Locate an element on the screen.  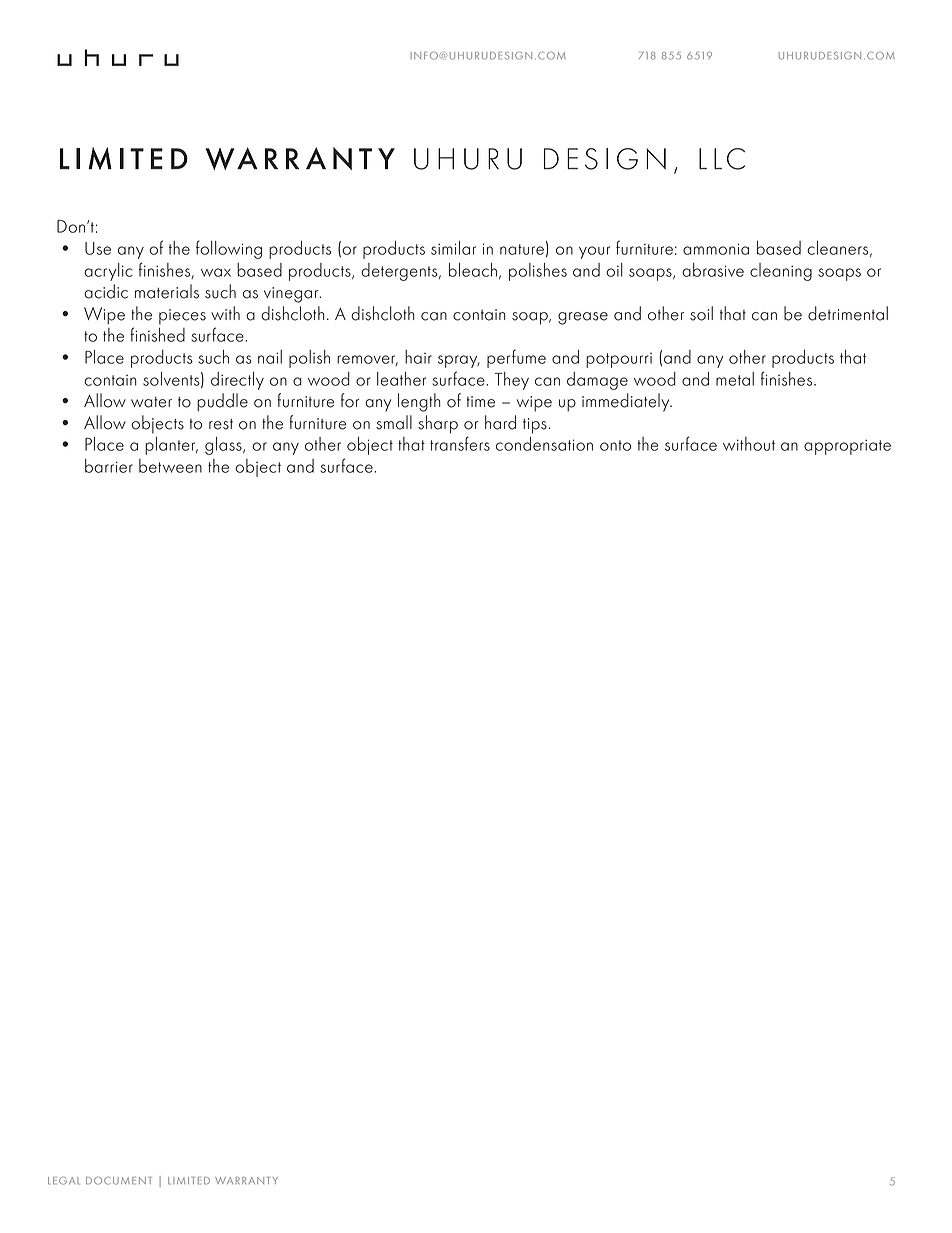
bleach is located at coordinates (473, 270).
